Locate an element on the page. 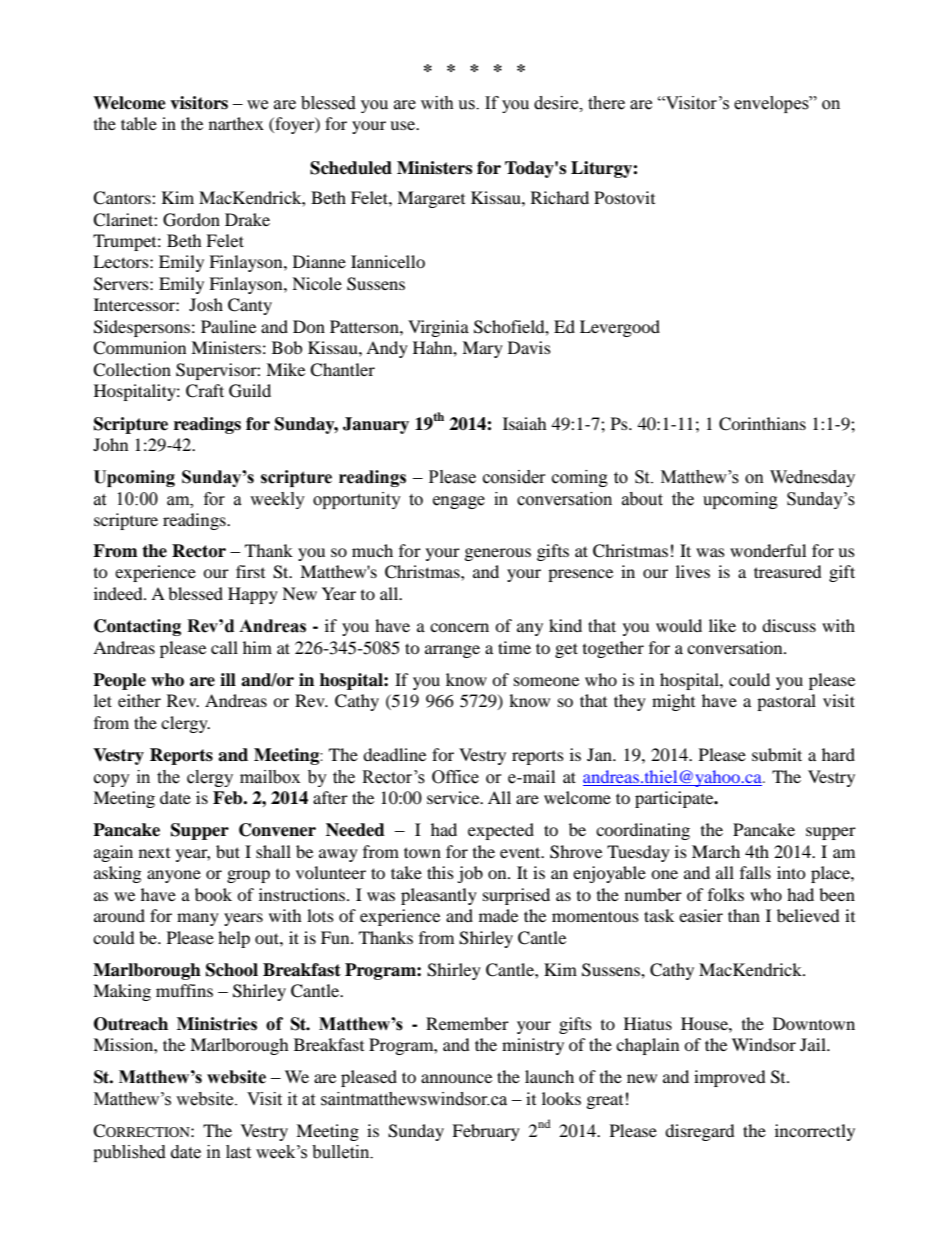 The width and height of the document is (952, 1233). narthex is located at coordinates (236, 123).
